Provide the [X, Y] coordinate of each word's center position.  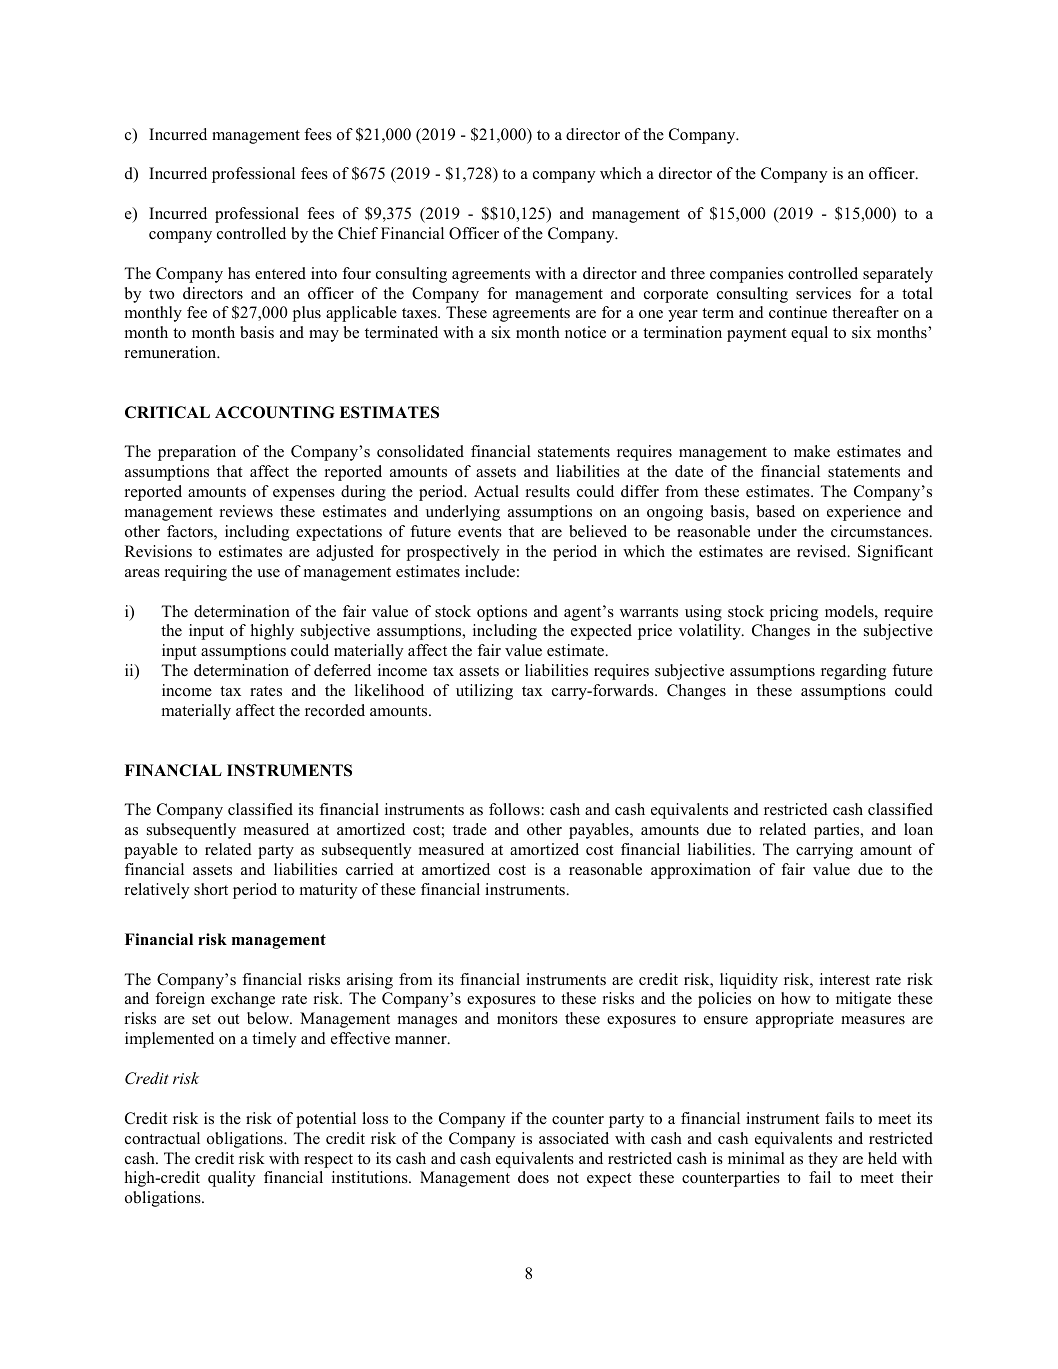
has [239, 273]
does [533, 1177]
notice [585, 332]
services [823, 293]
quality [232, 1179]
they [823, 1160]
